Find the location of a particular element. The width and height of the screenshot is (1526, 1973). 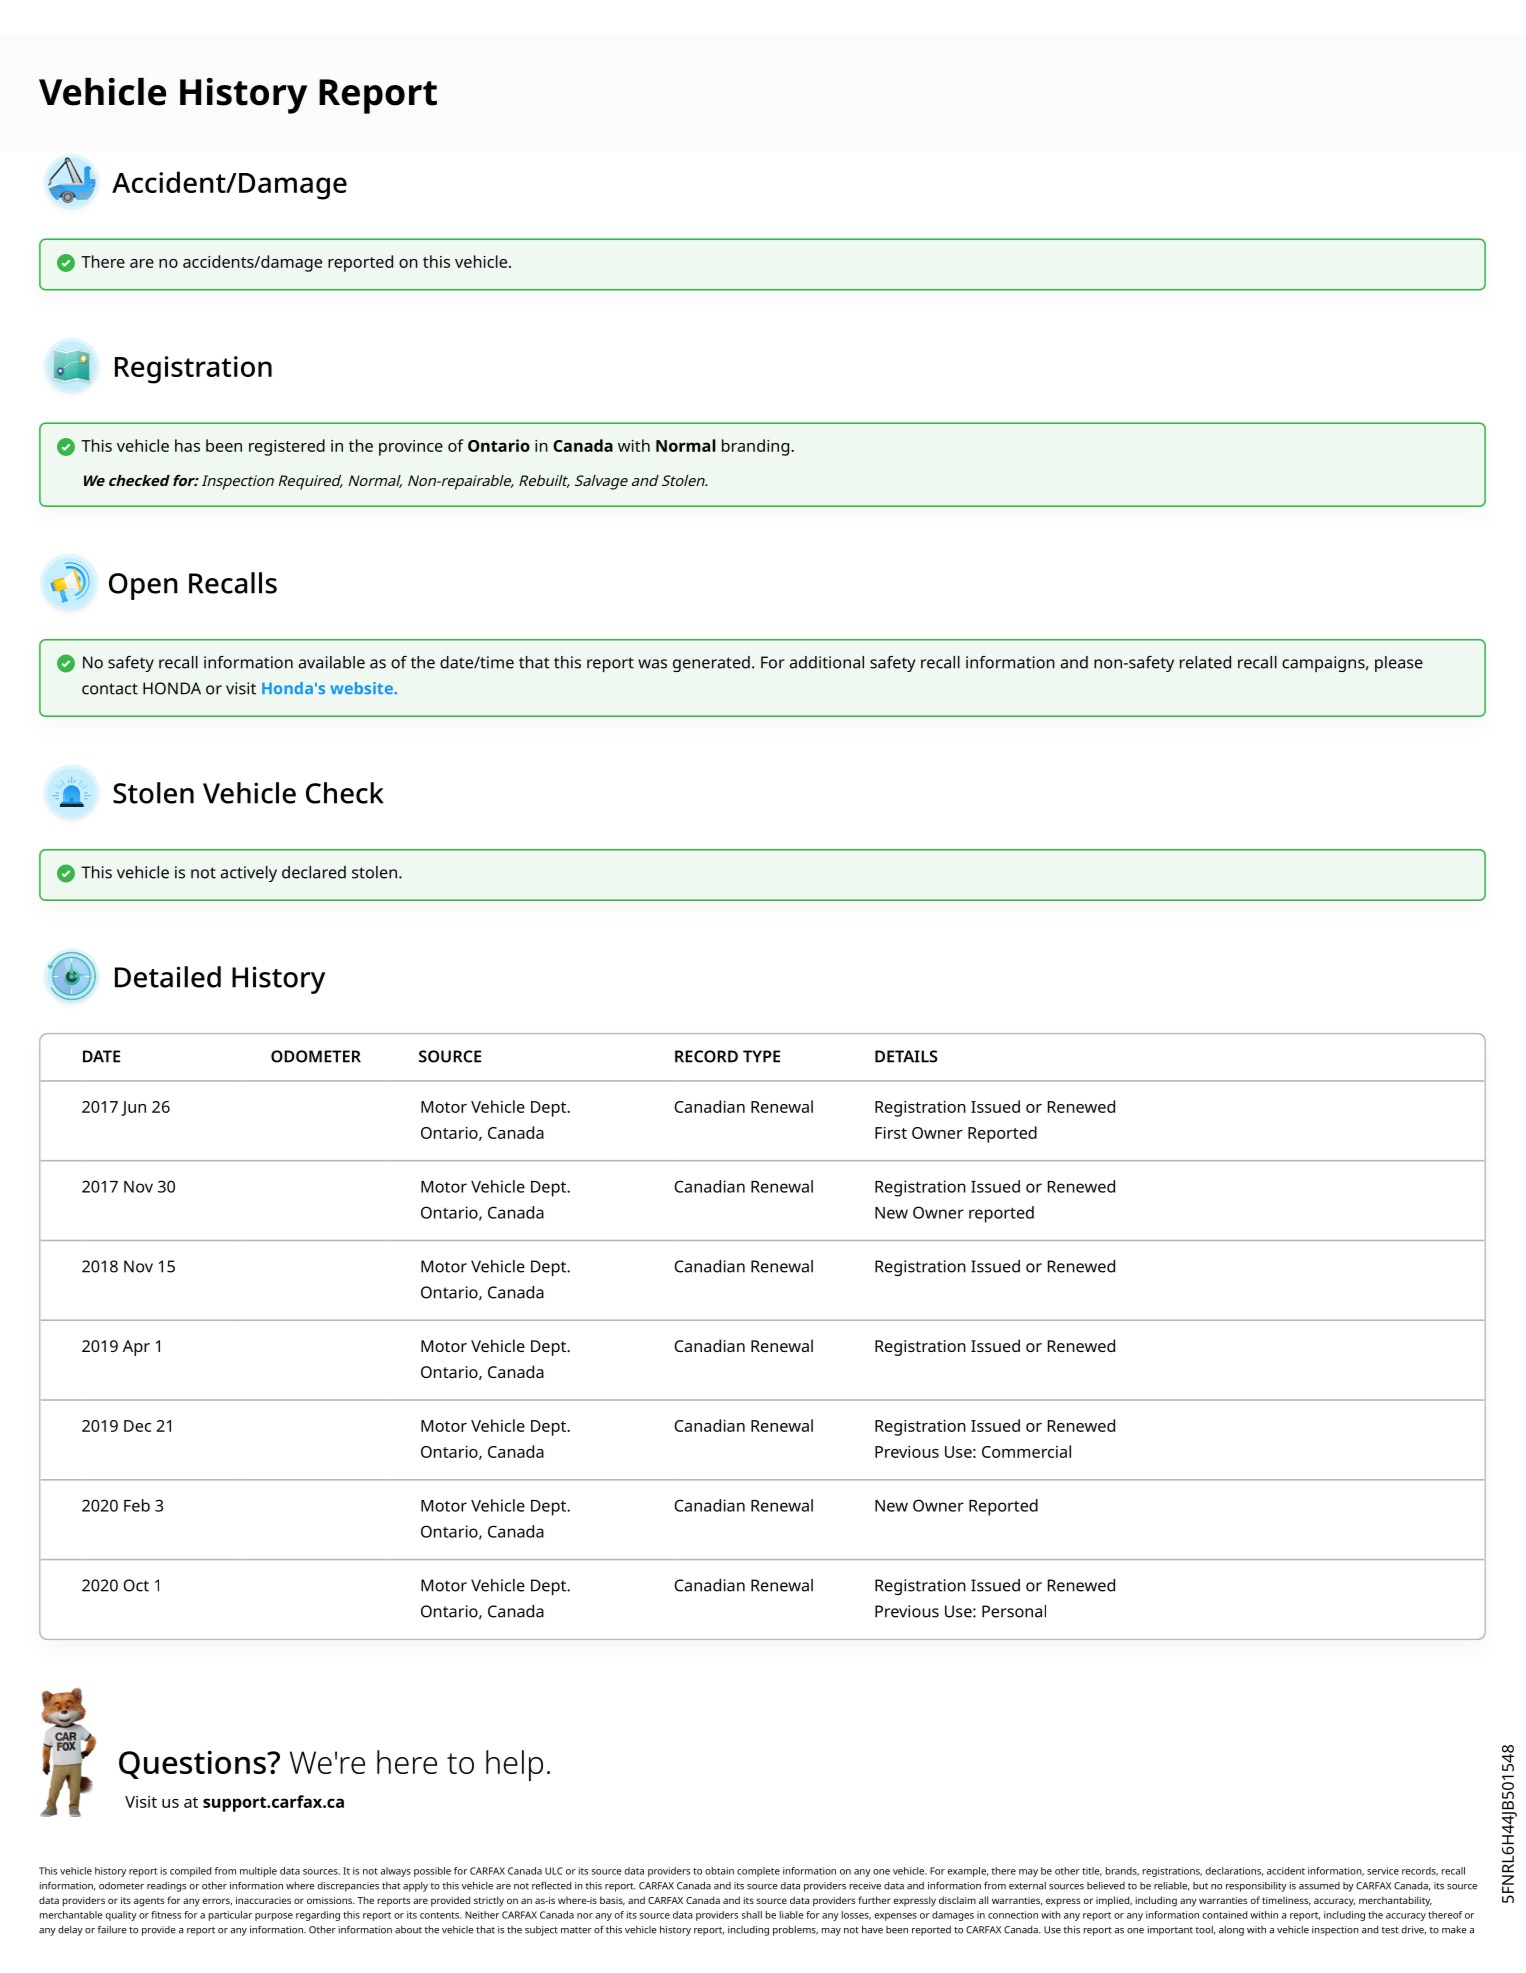

related is located at coordinates (1205, 662).
